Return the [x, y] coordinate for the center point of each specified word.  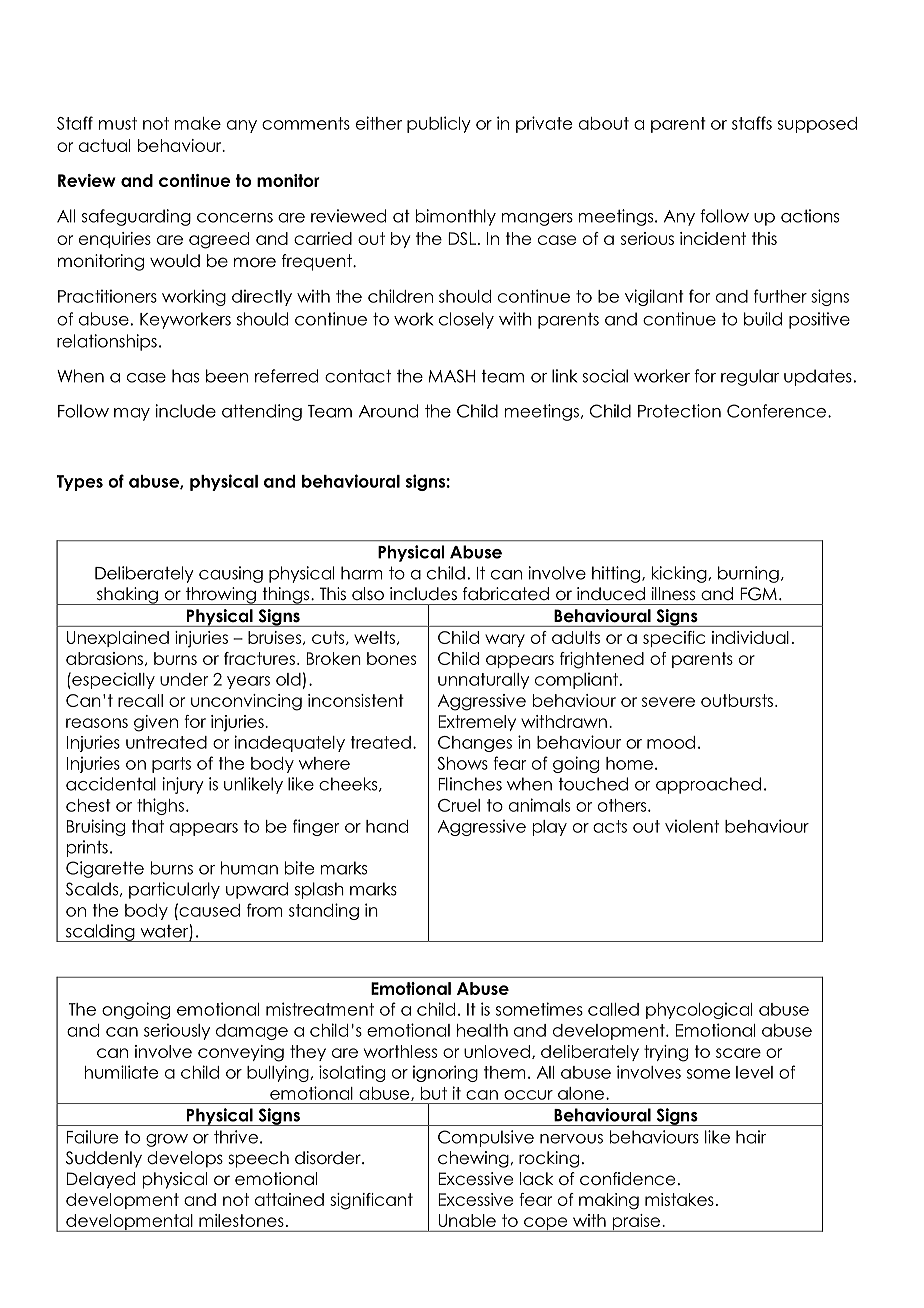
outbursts [737, 700]
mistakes [679, 1199]
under [184, 679]
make [197, 123]
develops [185, 1159]
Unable [467, 1220]
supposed [817, 125]
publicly [439, 124]
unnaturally [483, 681]
